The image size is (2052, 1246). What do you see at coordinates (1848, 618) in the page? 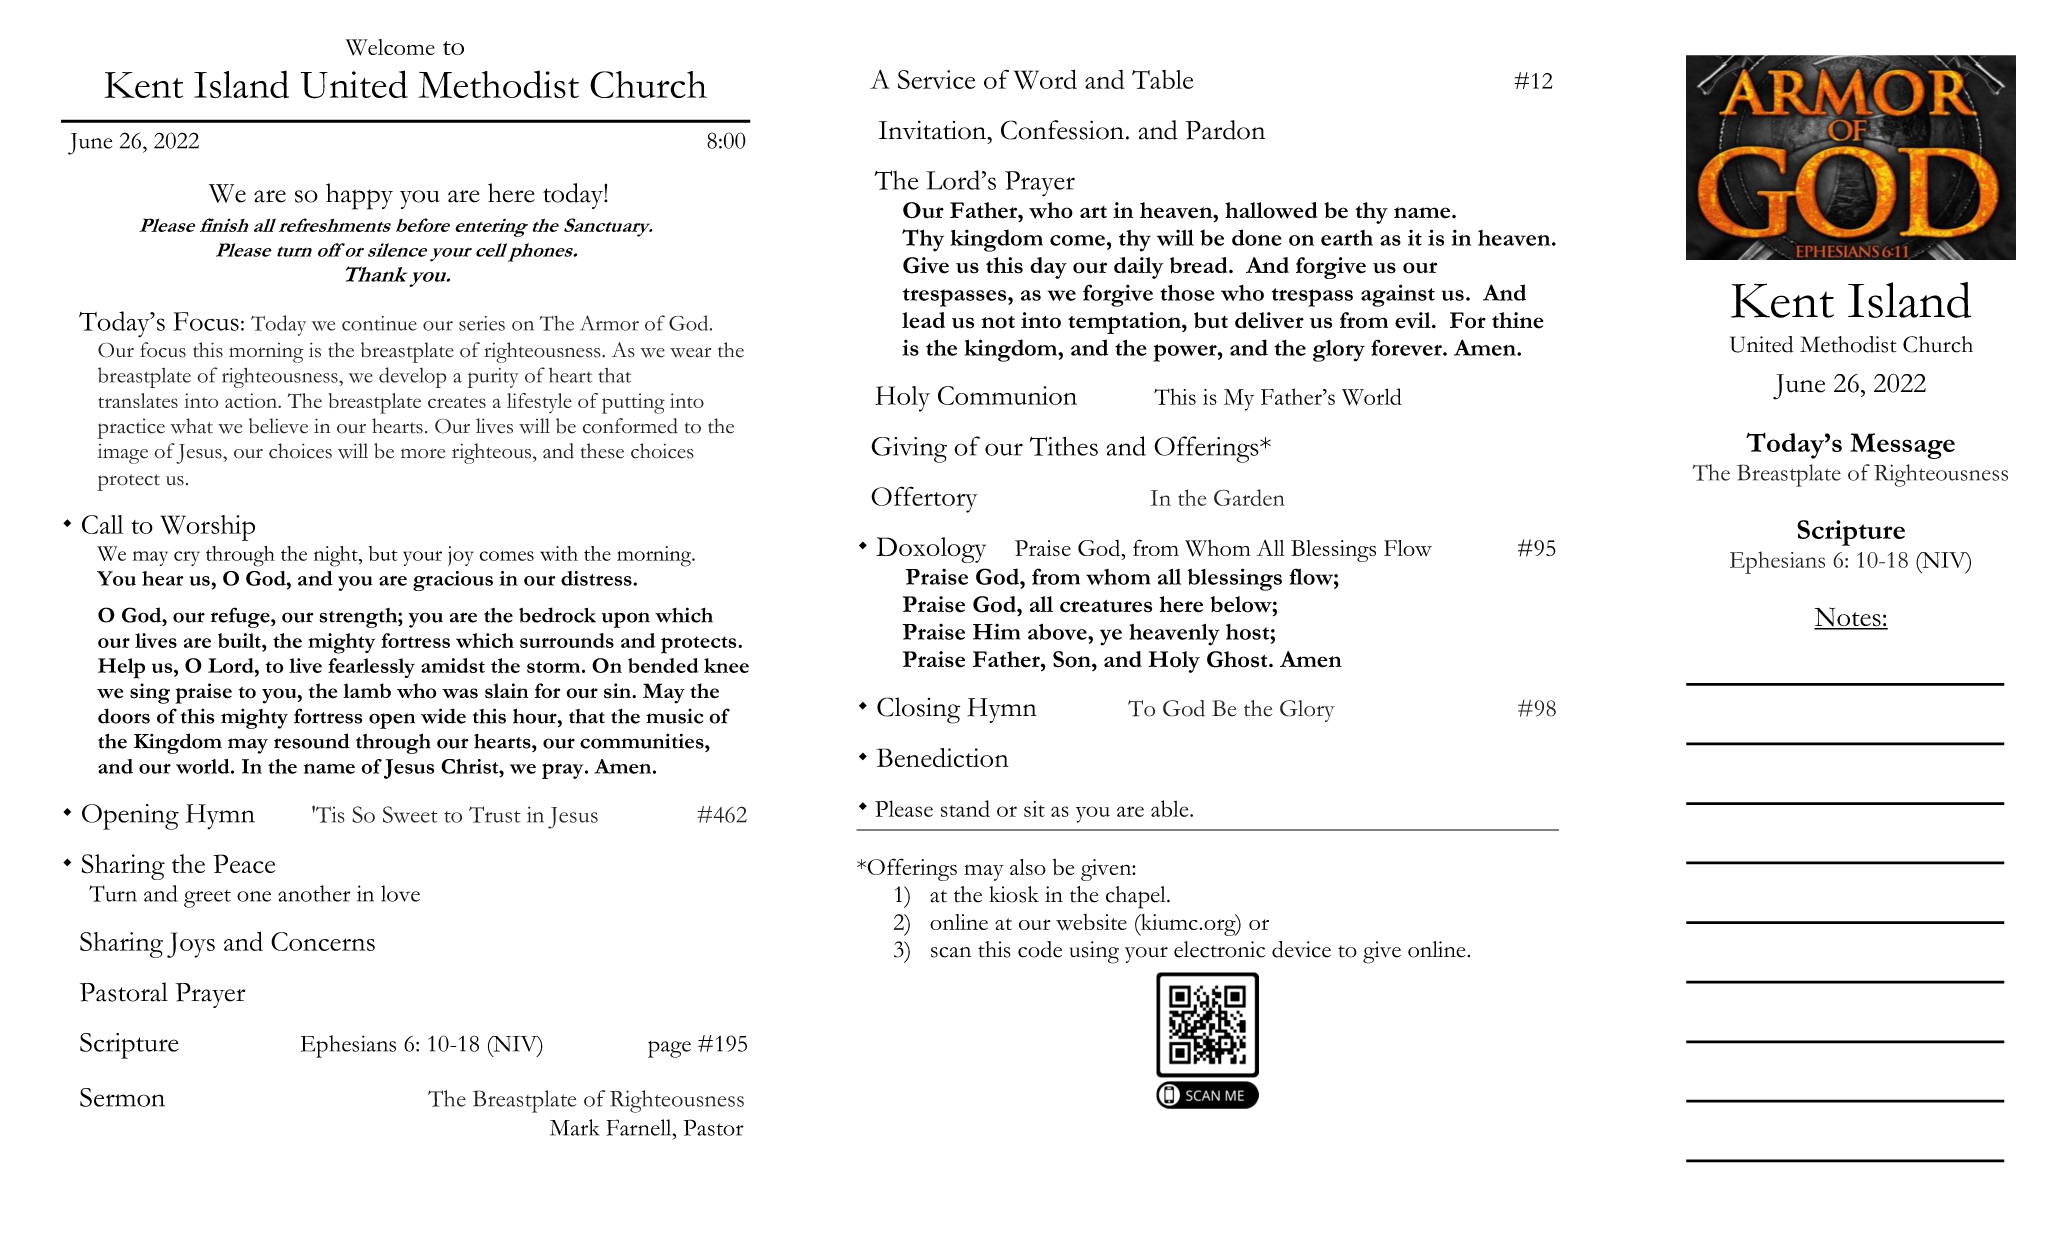
I see `Notes` at bounding box center [1848, 618].
